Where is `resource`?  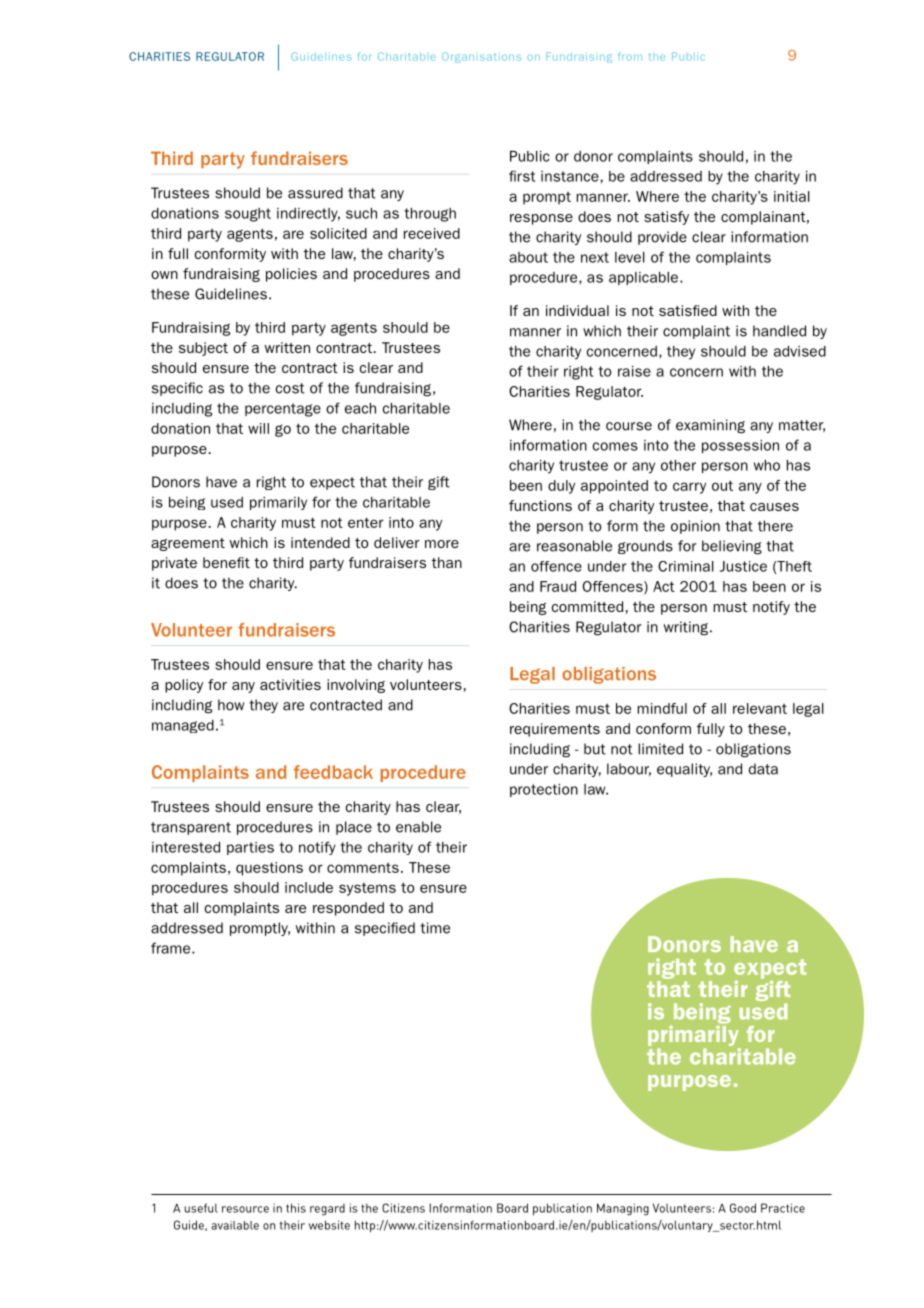 resource is located at coordinates (245, 1209).
